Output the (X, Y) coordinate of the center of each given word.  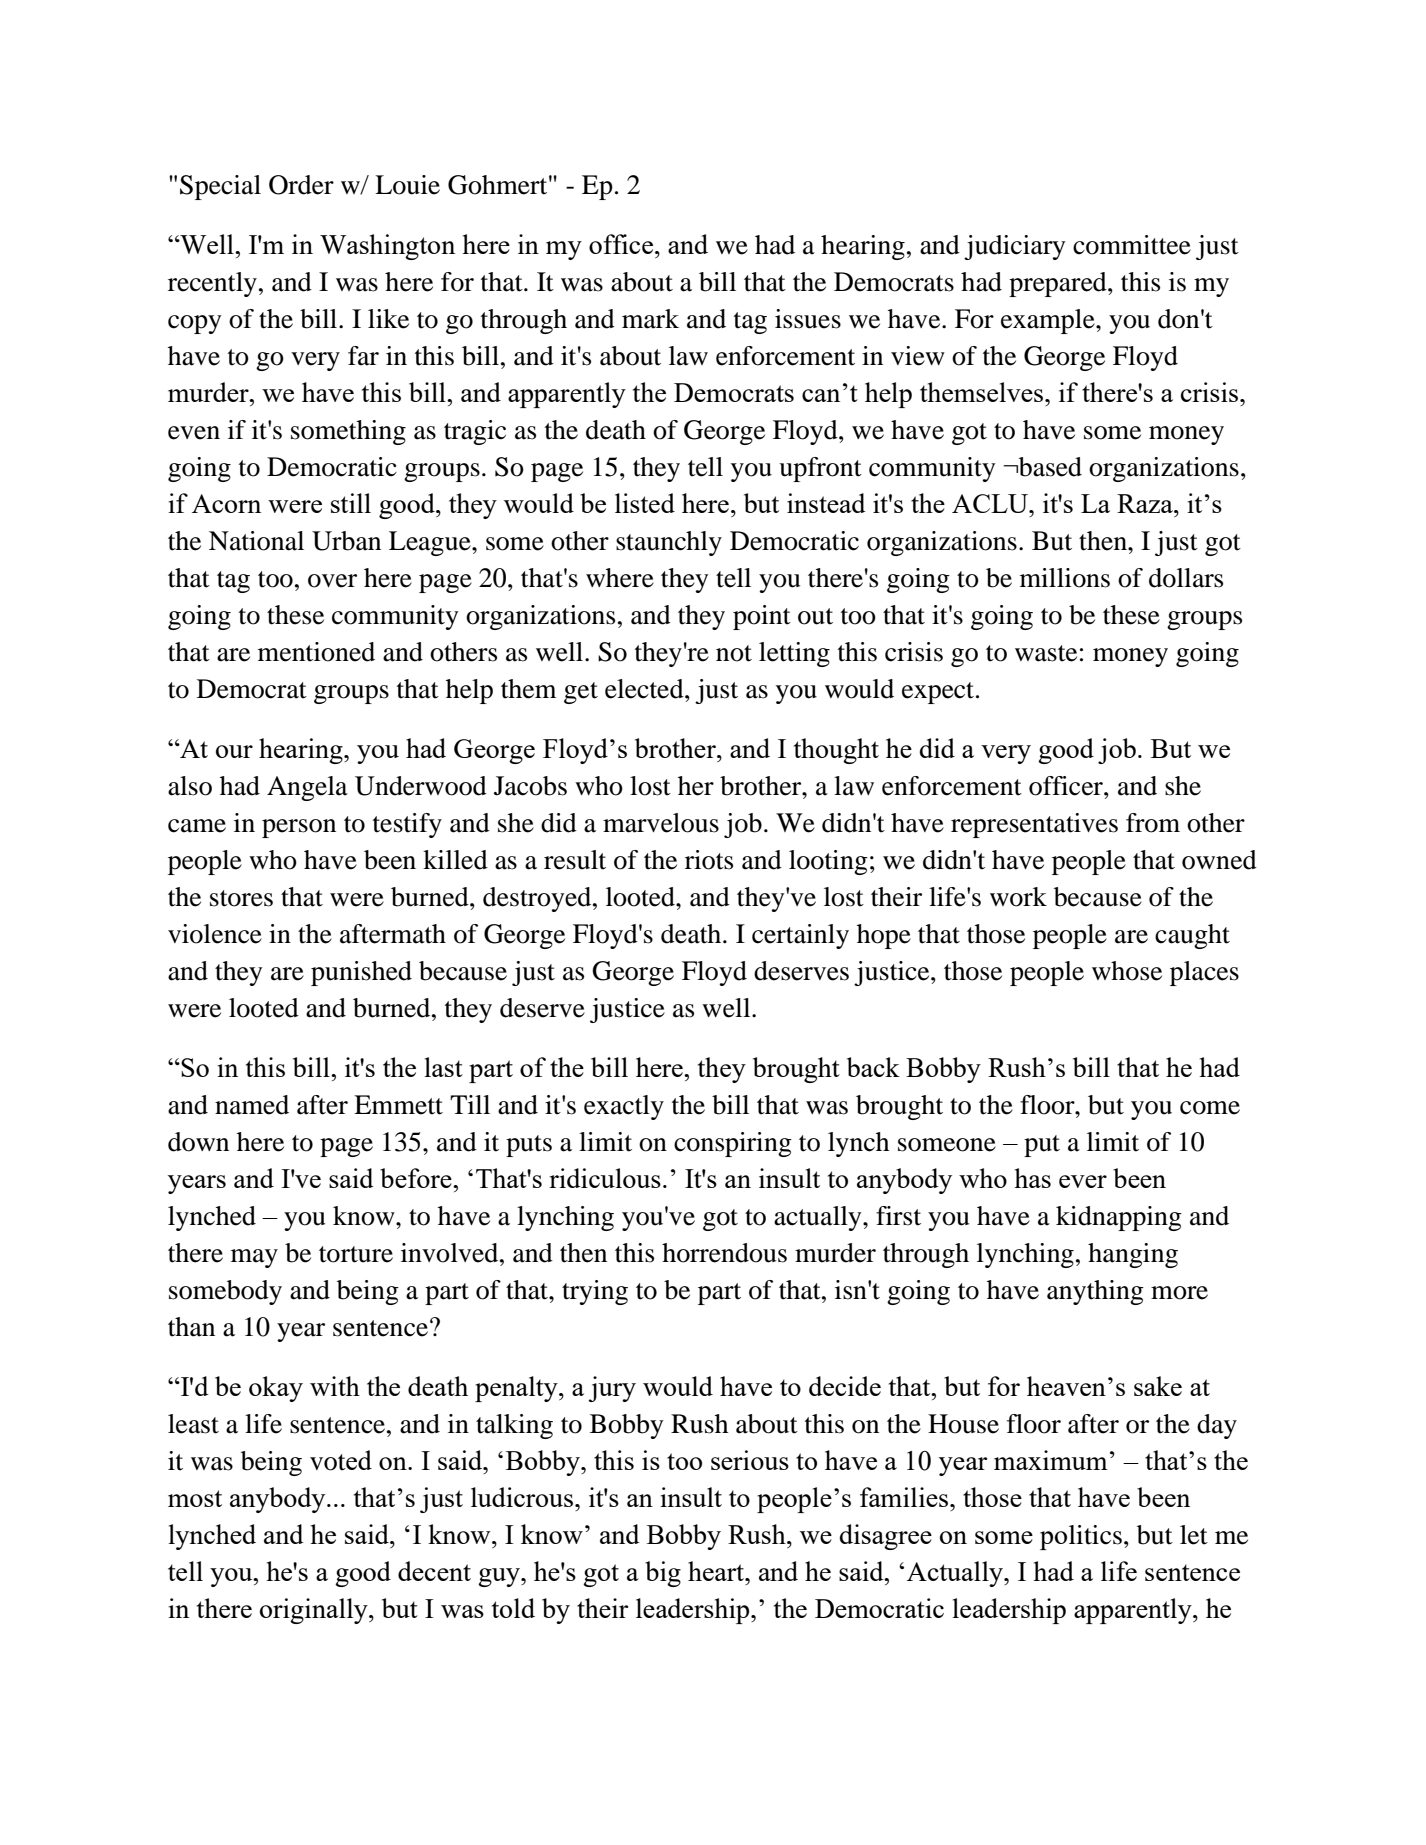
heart (717, 1571)
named (252, 1105)
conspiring (733, 1144)
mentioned (316, 652)
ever (1083, 1181)
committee (1132, 245)
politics (1081, 1537)
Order (301, 185)
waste (1046, 653)
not (734, 653)
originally (315, 1611)
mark (650, 319)
